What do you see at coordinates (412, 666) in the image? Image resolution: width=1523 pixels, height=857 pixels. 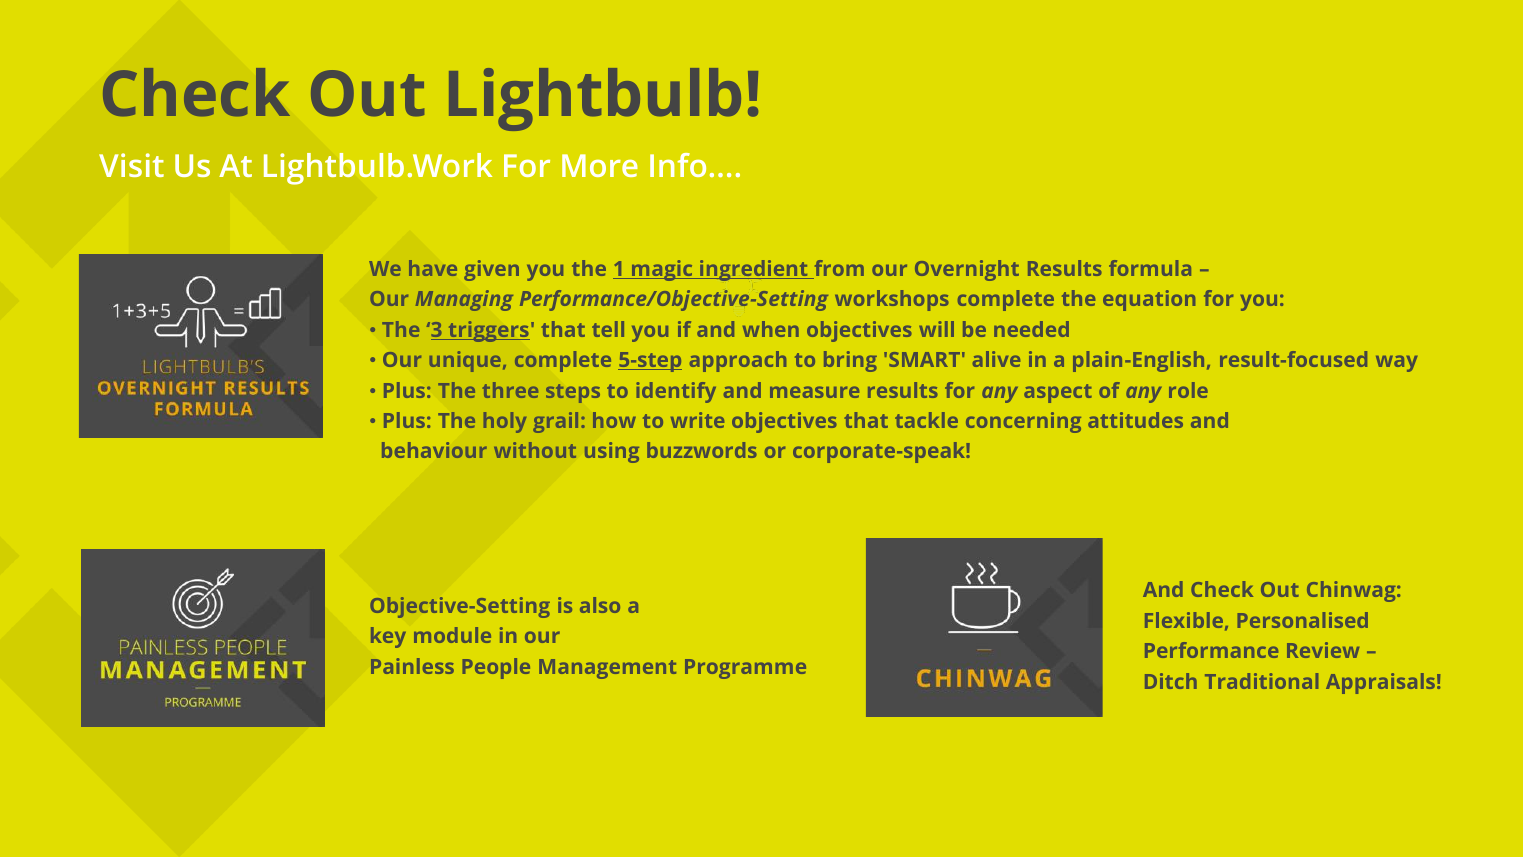 I see `Painless` at bounding box center [412, 666].
